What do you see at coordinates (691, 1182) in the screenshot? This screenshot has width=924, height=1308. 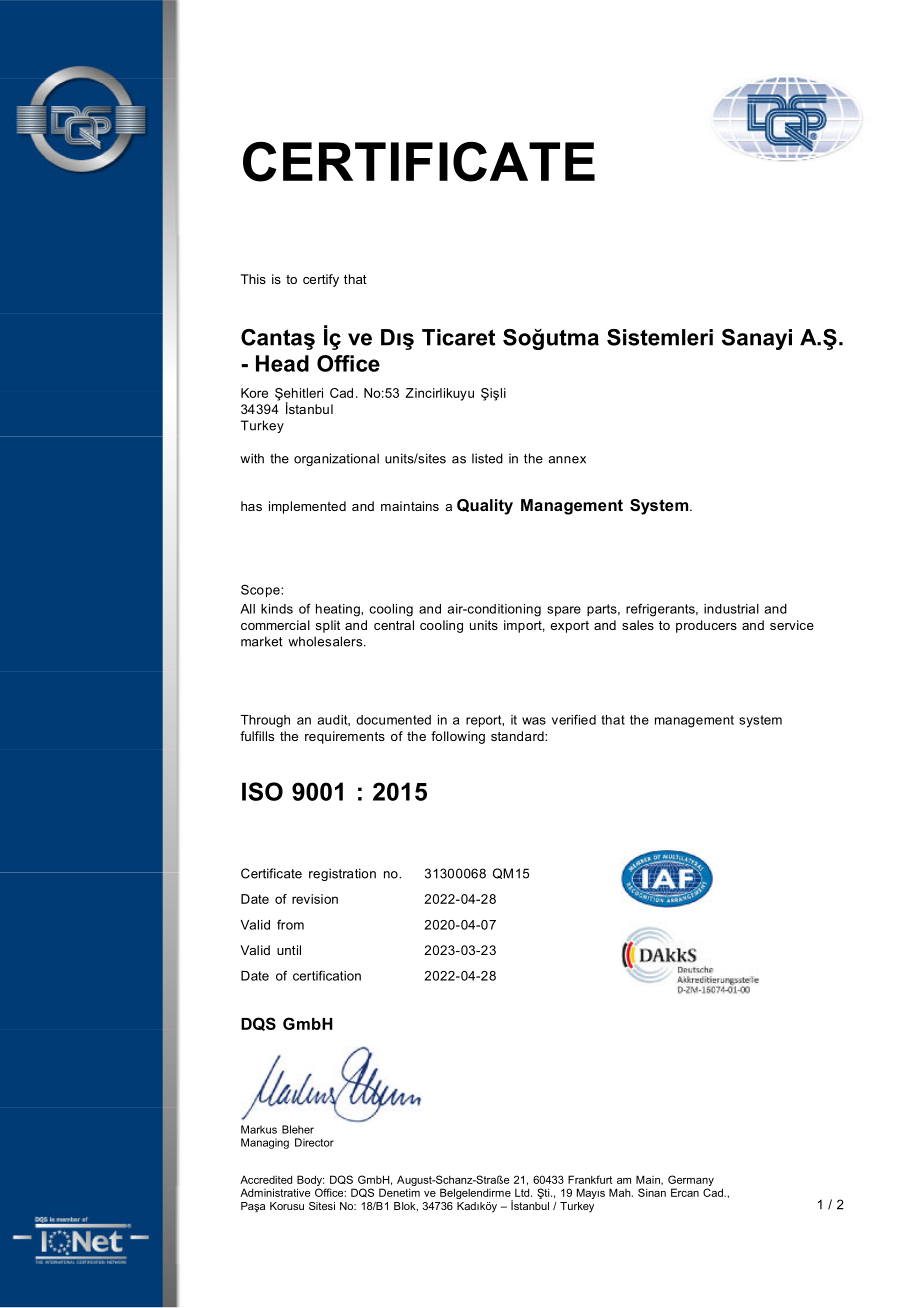 I see `Germany` at bounding box center [691, 1182].
